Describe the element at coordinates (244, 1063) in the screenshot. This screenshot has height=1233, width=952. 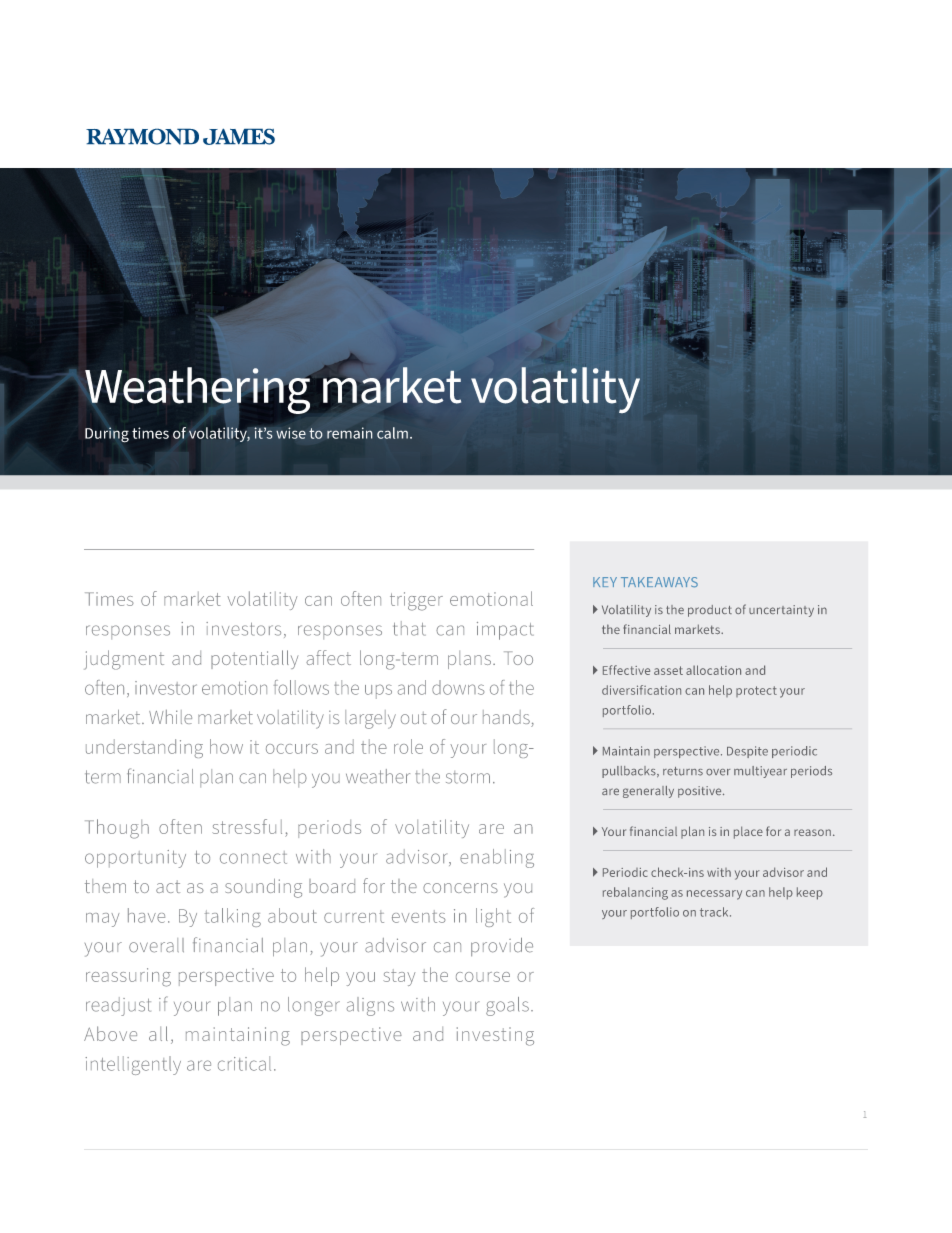
I see `critical` at that location.
